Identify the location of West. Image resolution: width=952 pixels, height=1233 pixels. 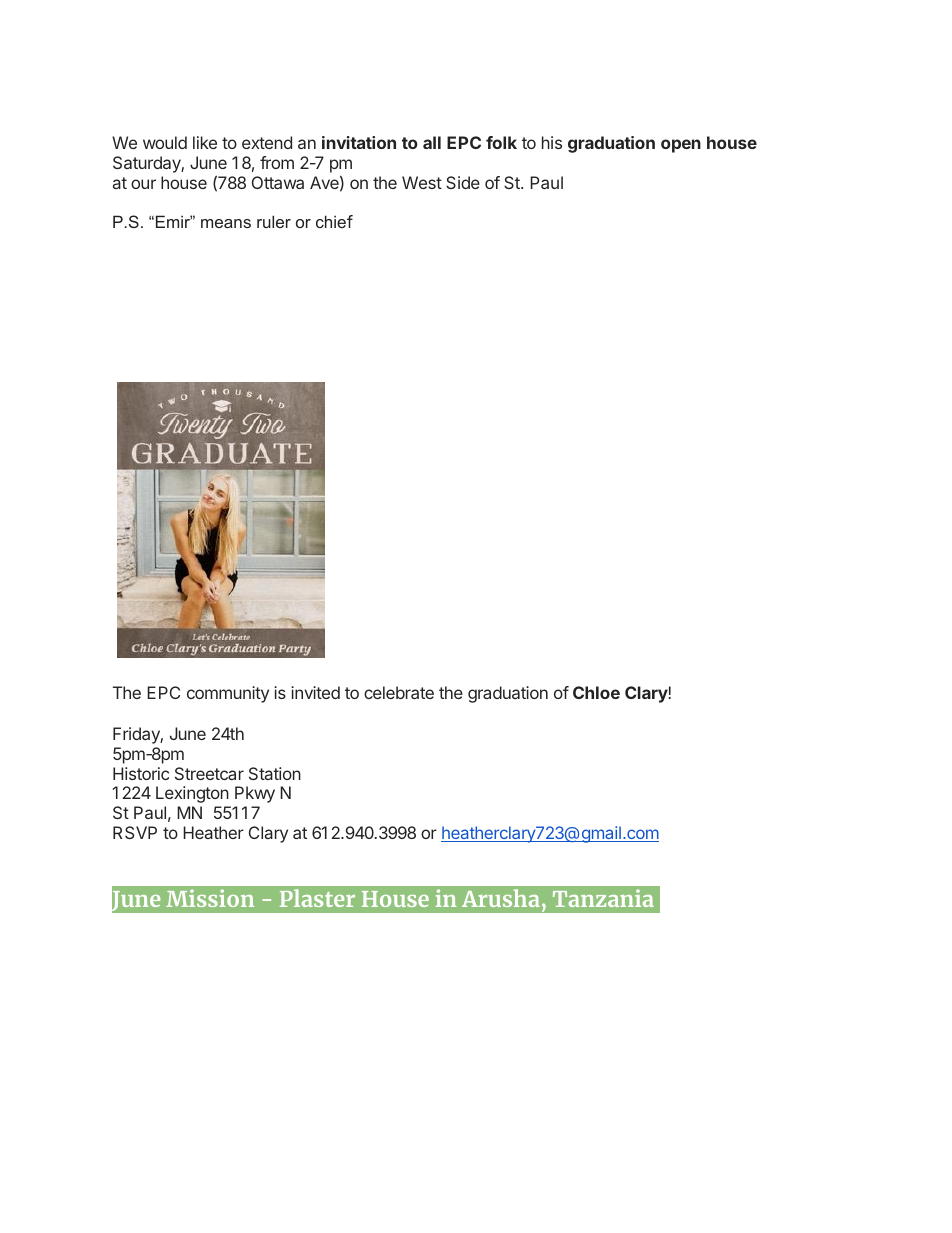
(422, 182).
